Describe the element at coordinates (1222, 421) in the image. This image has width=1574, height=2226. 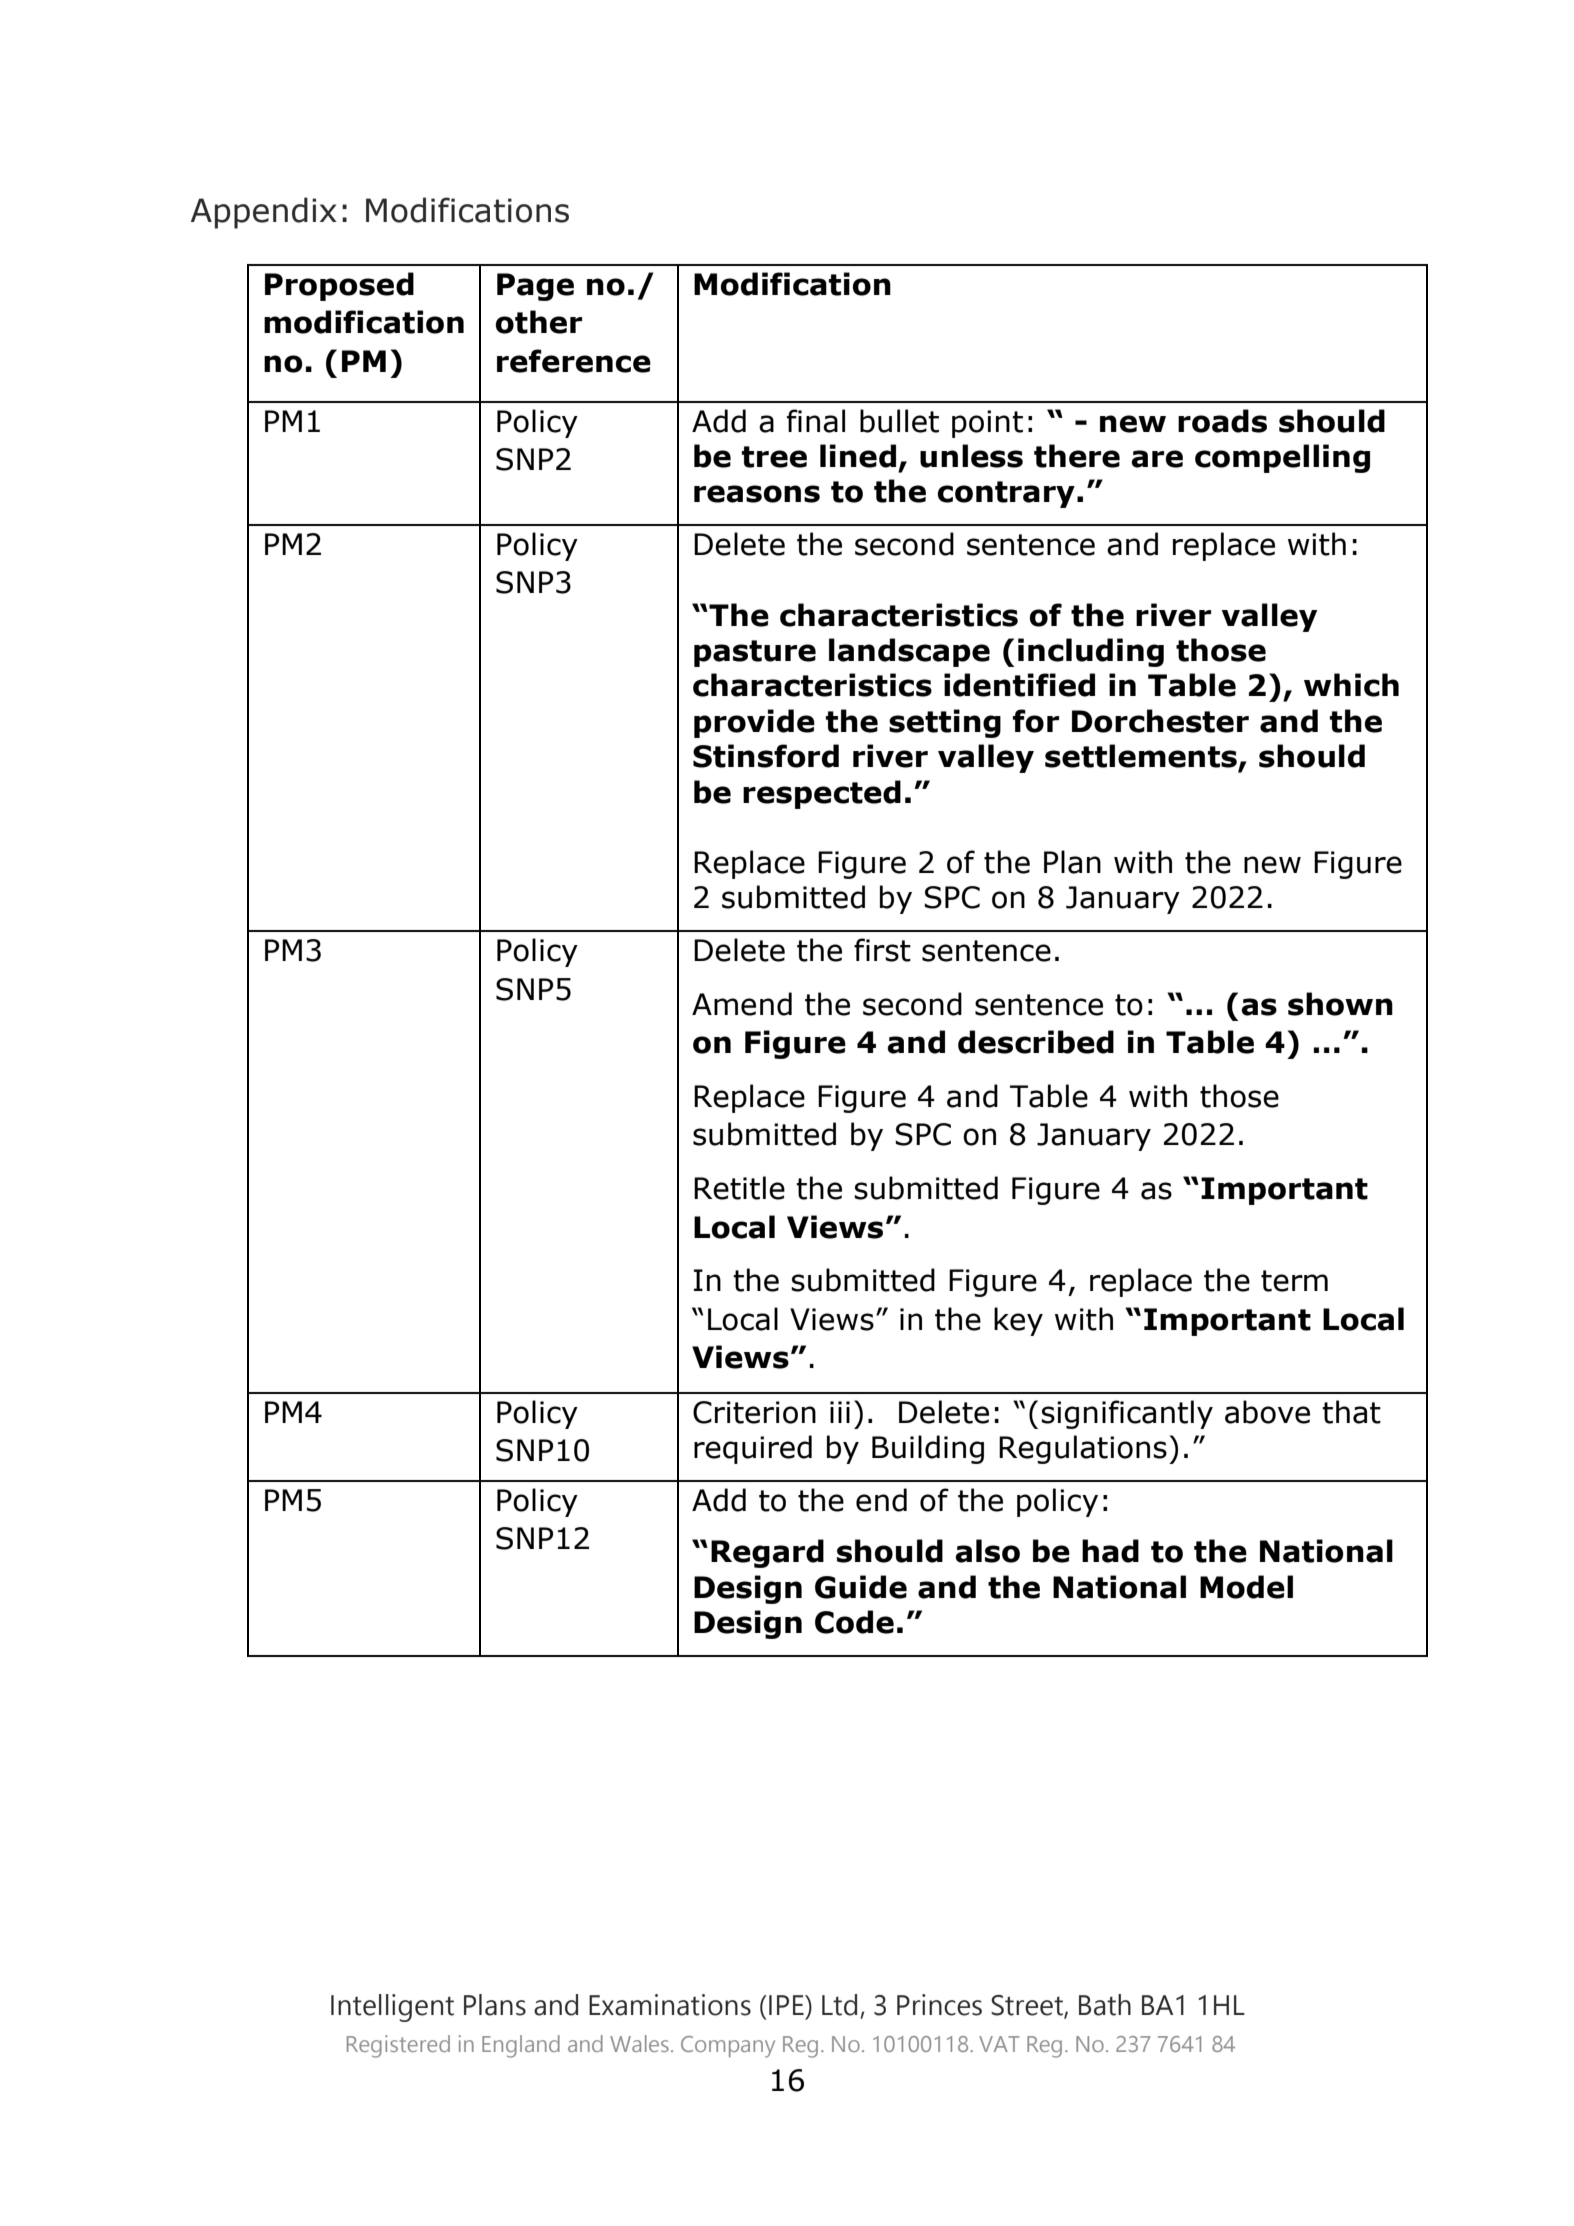
I see `roads` at that location.
